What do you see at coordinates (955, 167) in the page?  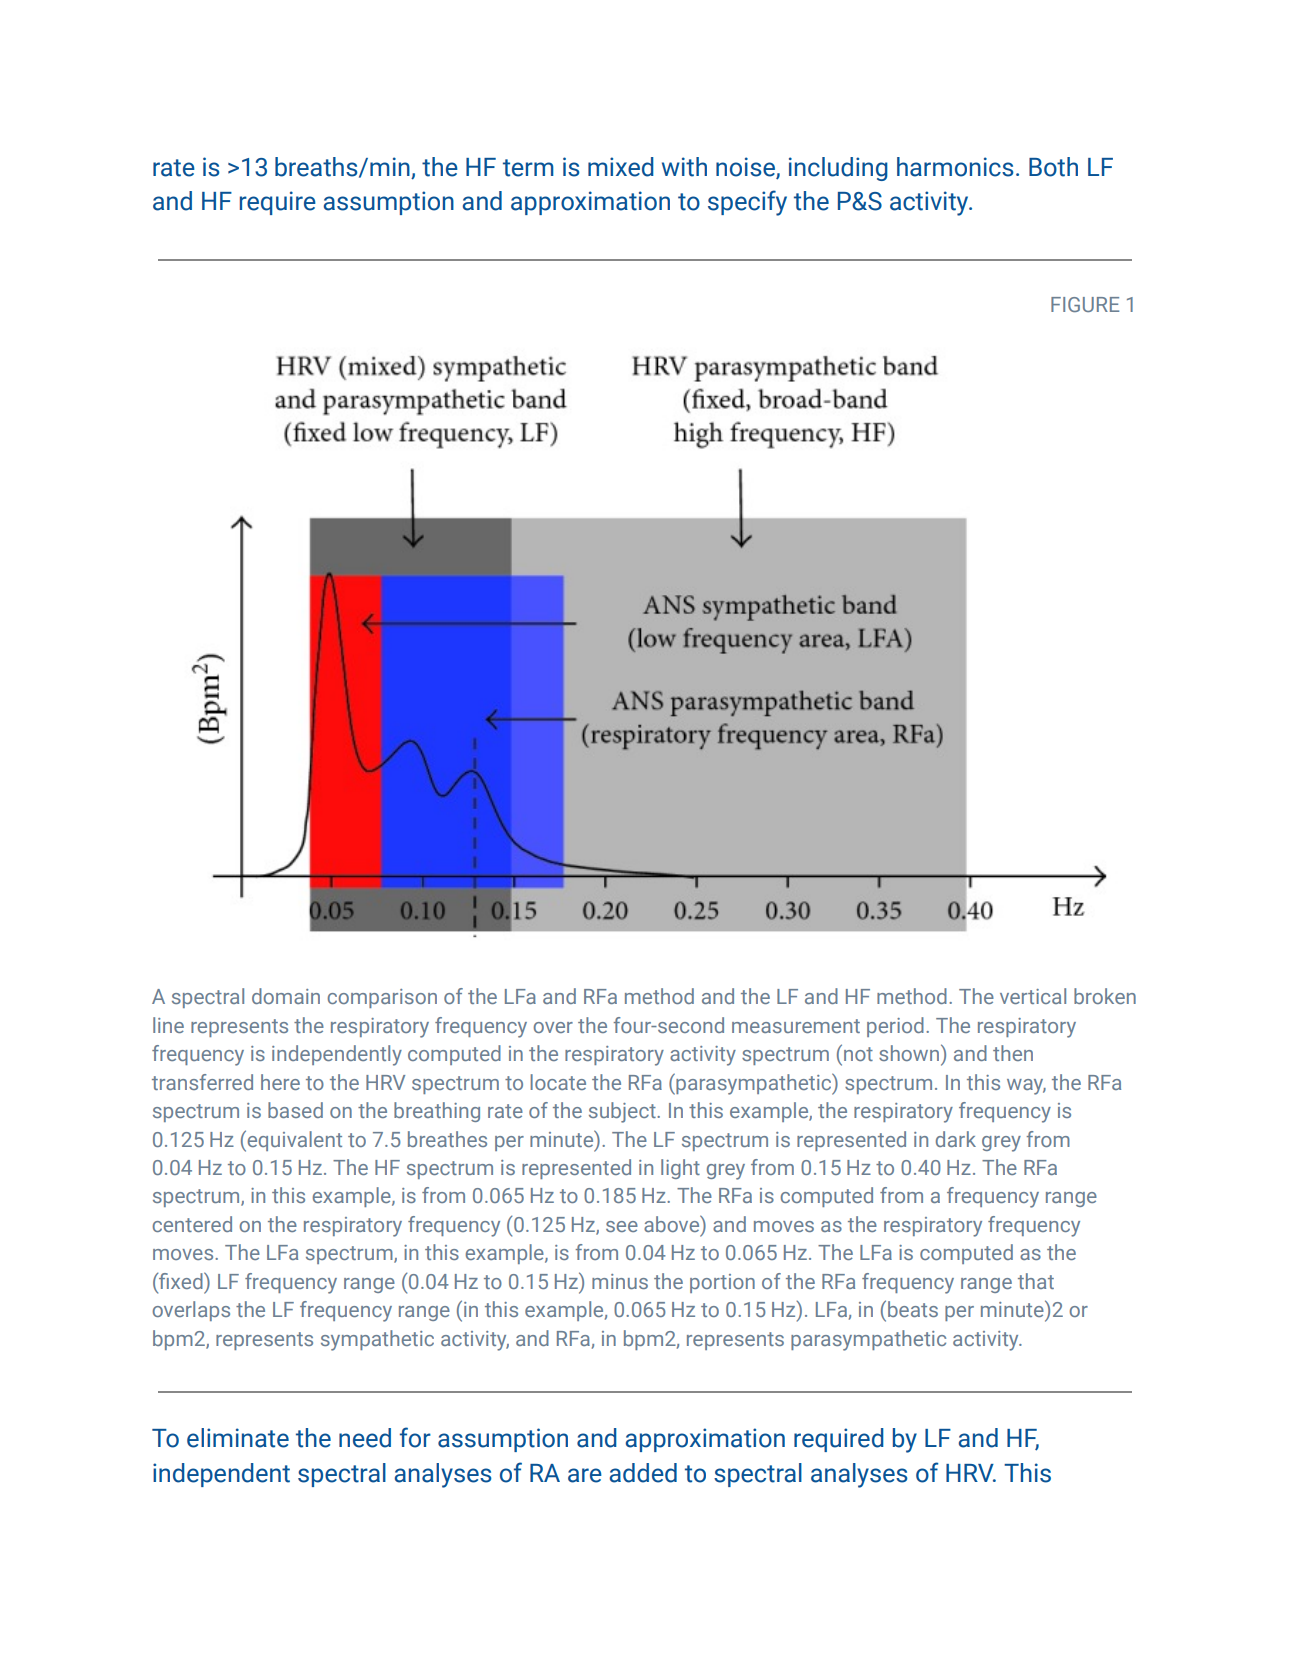 I see `harmonics` at bounding box center [955, 167].
